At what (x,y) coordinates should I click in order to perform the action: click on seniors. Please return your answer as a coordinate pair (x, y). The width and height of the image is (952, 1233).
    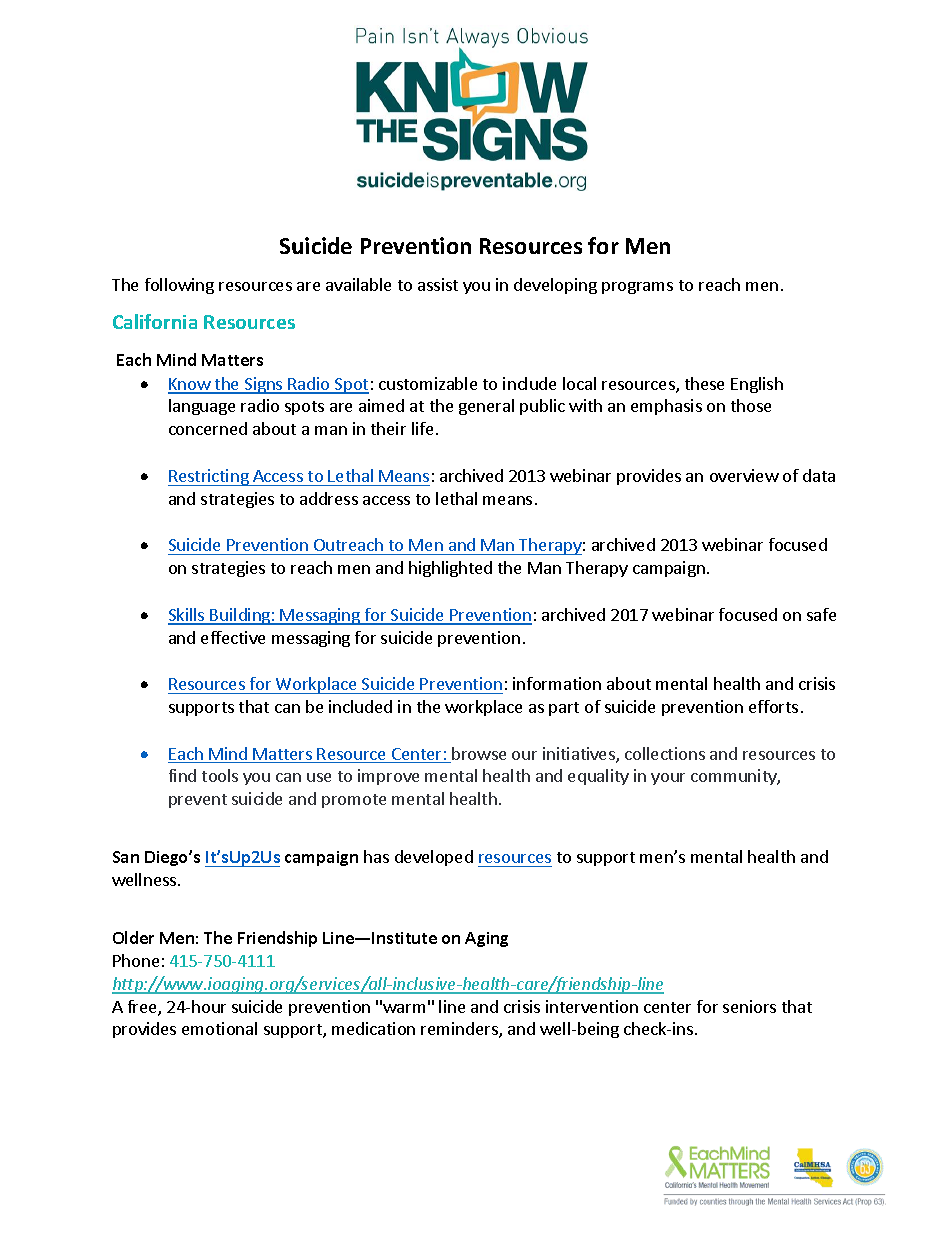
    Looking at the image, I should click on (749, 1006).
